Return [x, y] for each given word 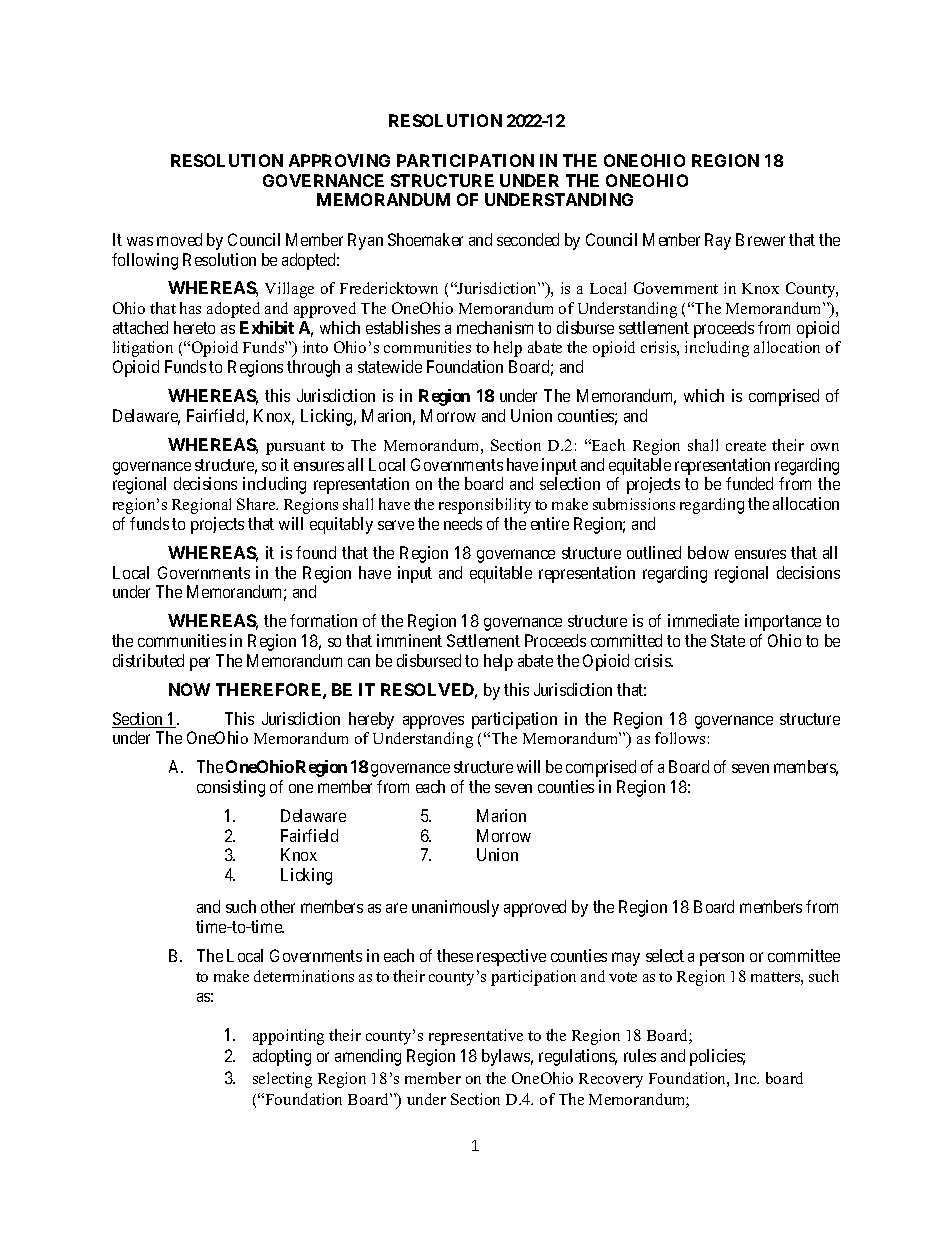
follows [680, 738]
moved [179, 239]
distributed [148, 660]
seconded [528, 239]
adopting [282, 1057]
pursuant [295, 448]
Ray [718, 241]
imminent [409, 640]
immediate [703, 620]
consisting [231, 788]
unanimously [455, 908]
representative [476, 1037]
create [746, 446]
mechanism [495, 327]
